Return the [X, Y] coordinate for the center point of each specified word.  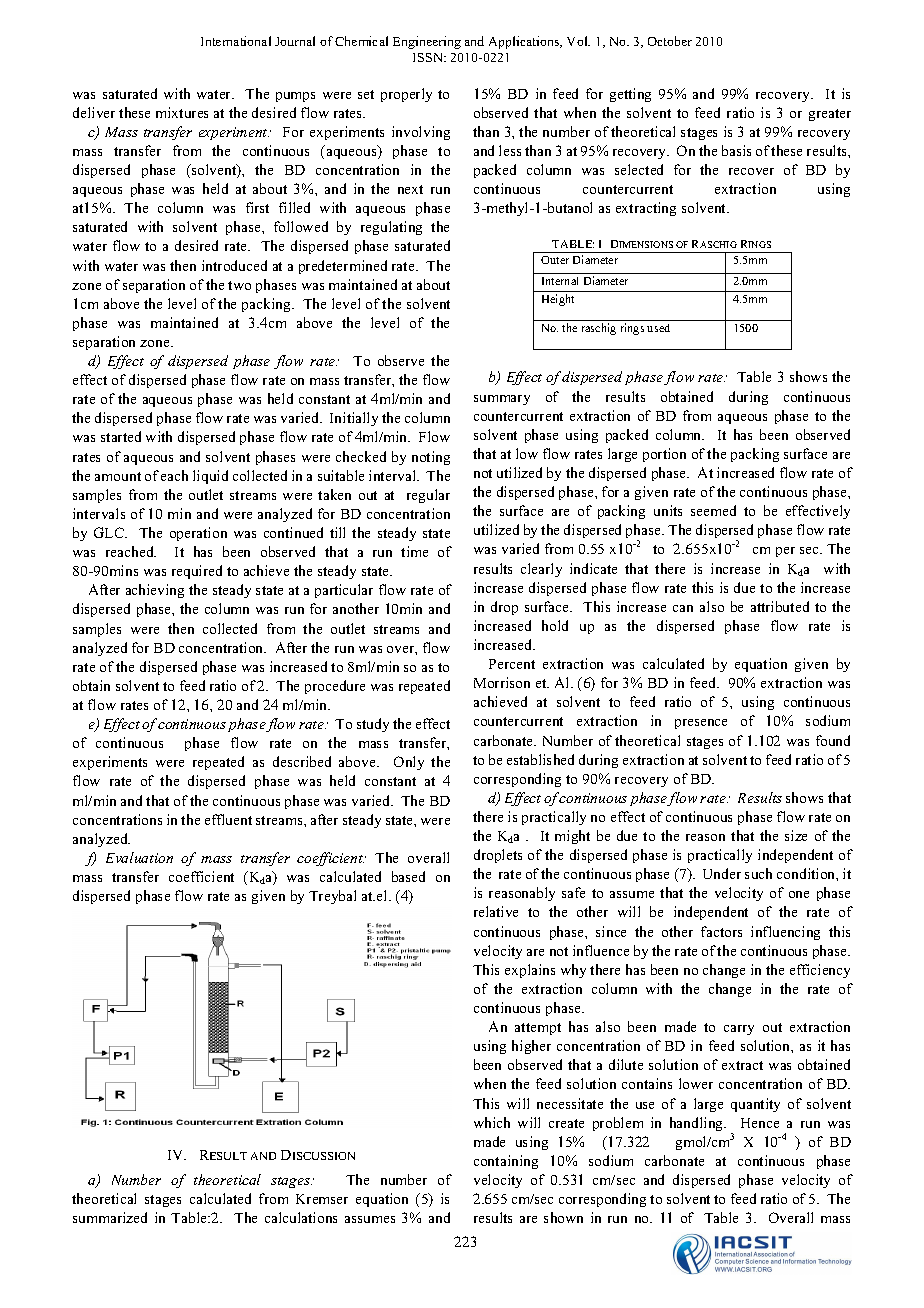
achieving [155, 591]
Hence [760, 1123]
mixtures [182, 112]
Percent [512, 664]
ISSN [429, 57]
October [670, 41]
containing [506, 1162]
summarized [110, 1217]
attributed [780, 606]
